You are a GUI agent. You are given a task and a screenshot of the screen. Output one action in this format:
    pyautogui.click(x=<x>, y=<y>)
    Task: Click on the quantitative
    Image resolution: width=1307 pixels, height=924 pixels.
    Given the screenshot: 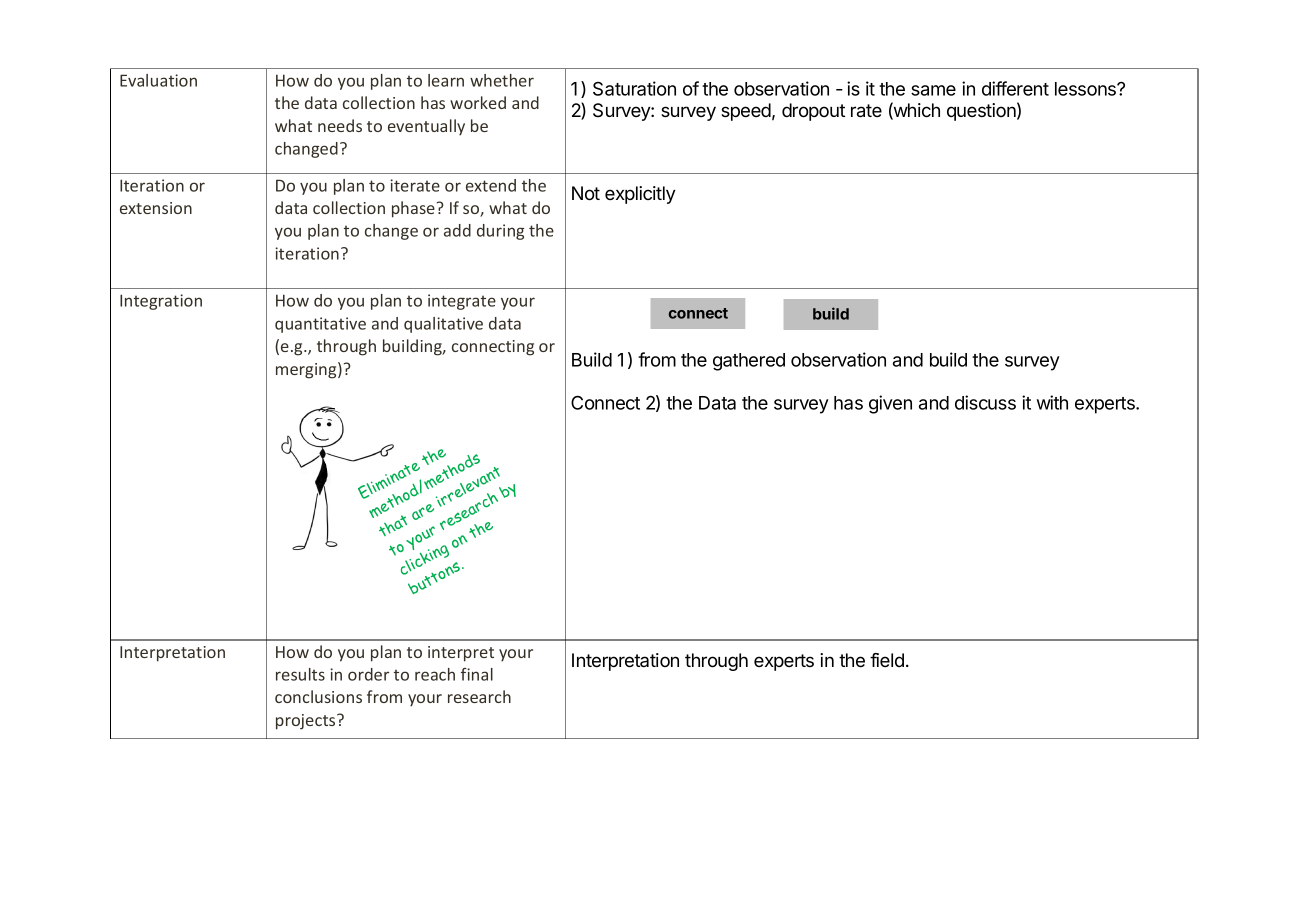 What is the action you would take?
    pyautogui.click(x=320, y=325)
